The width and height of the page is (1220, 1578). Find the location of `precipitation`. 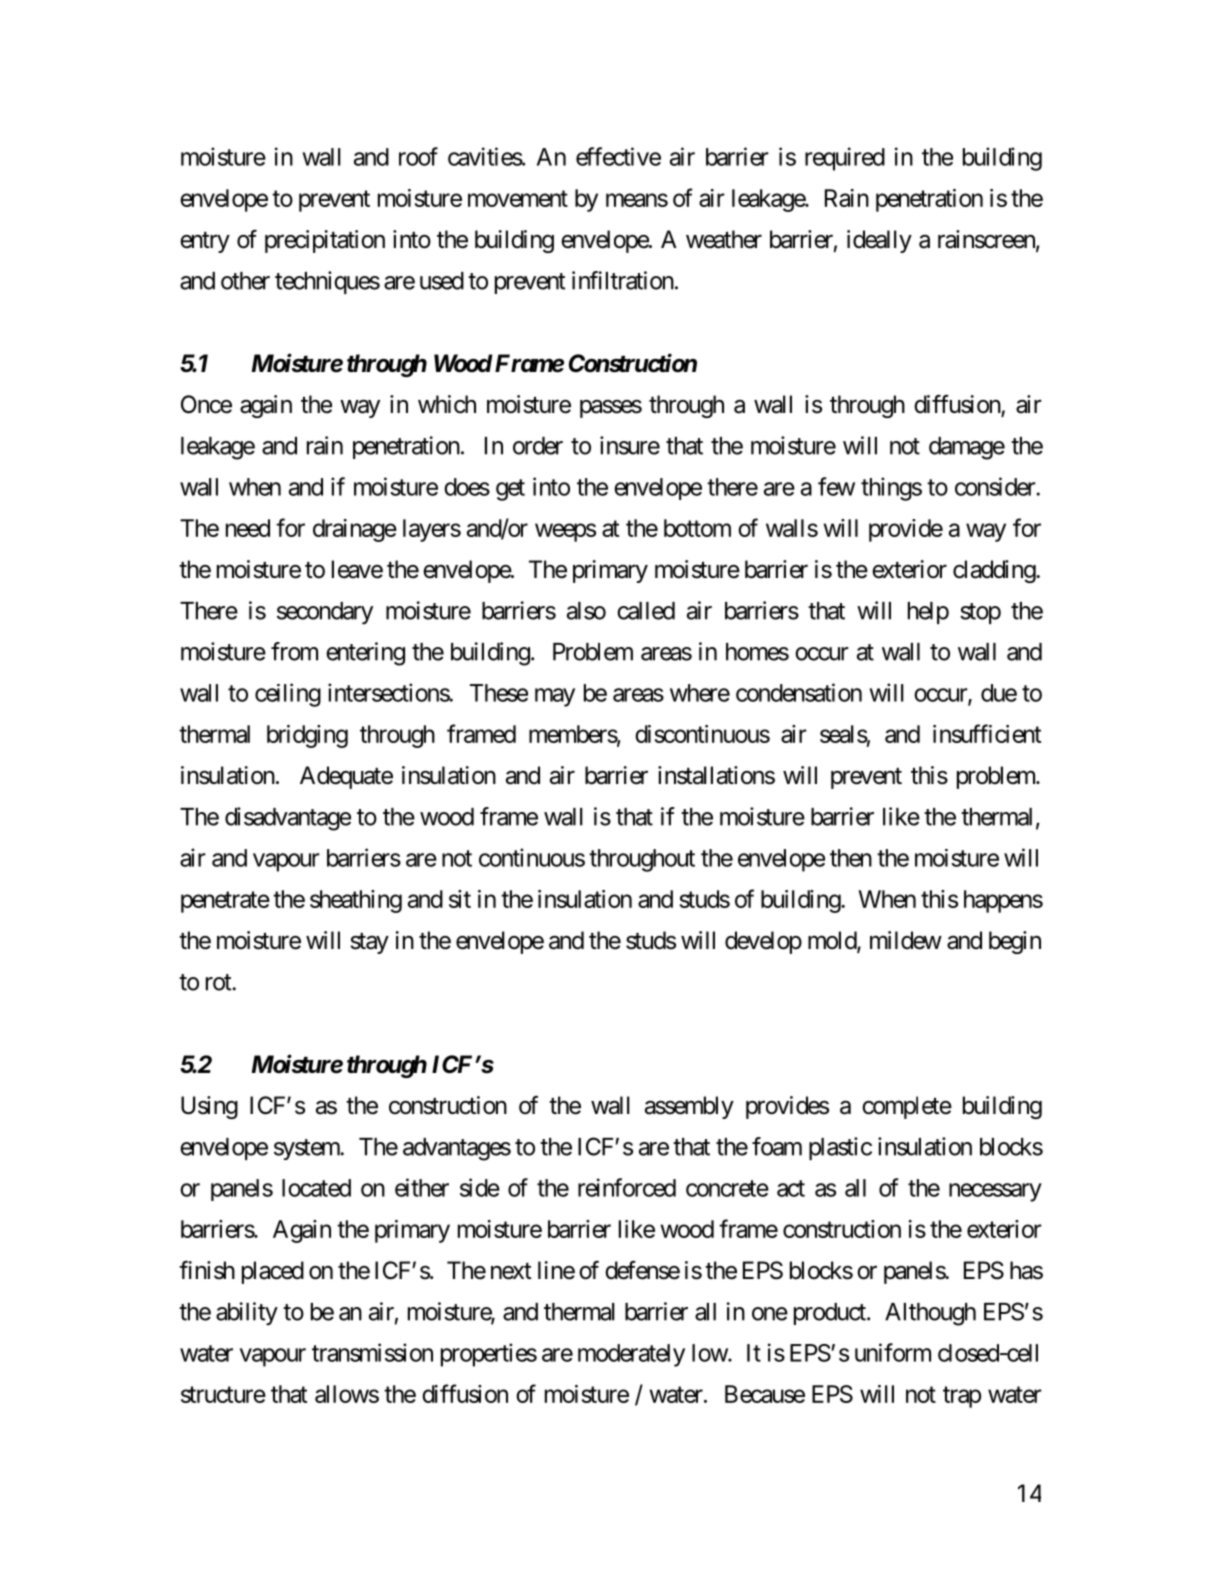

precipitation is located at coordinates (325, 241).
